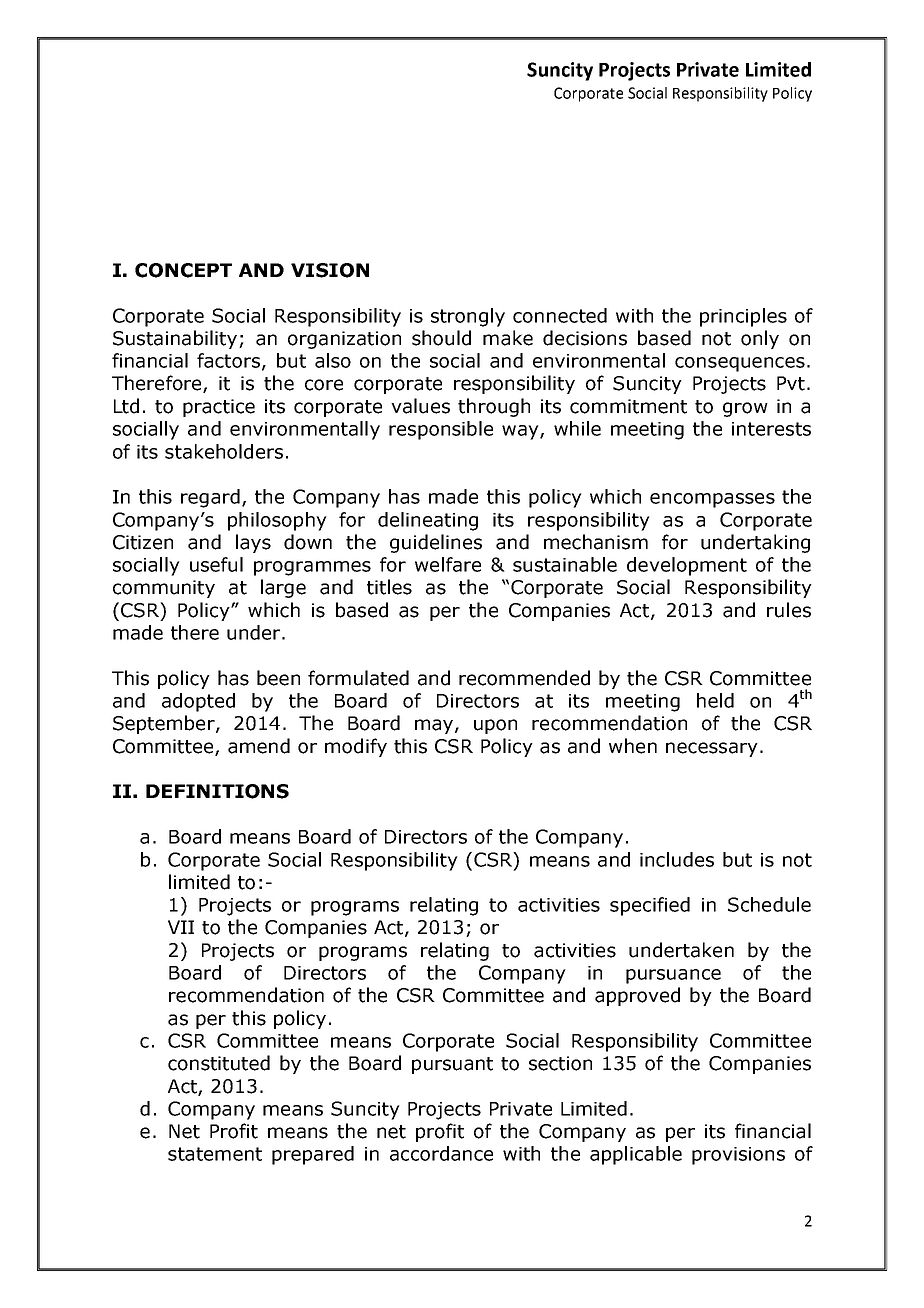 Image resolution: width=924 pixels, height=1308 pixels. I want to click on modify, so click(356, 747).
